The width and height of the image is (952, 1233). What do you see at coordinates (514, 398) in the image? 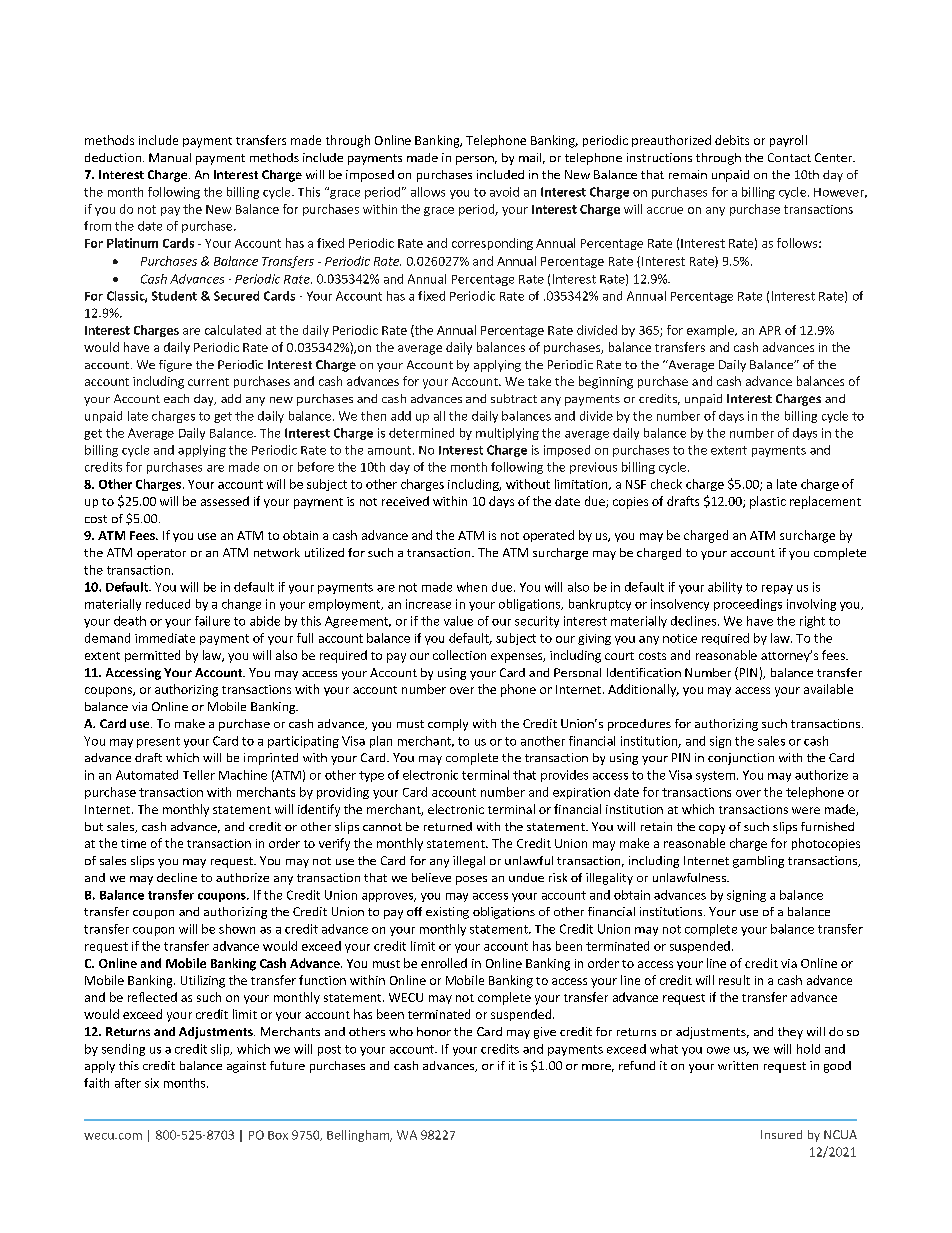
I see `subtract` at bounding box center [514, 398].
